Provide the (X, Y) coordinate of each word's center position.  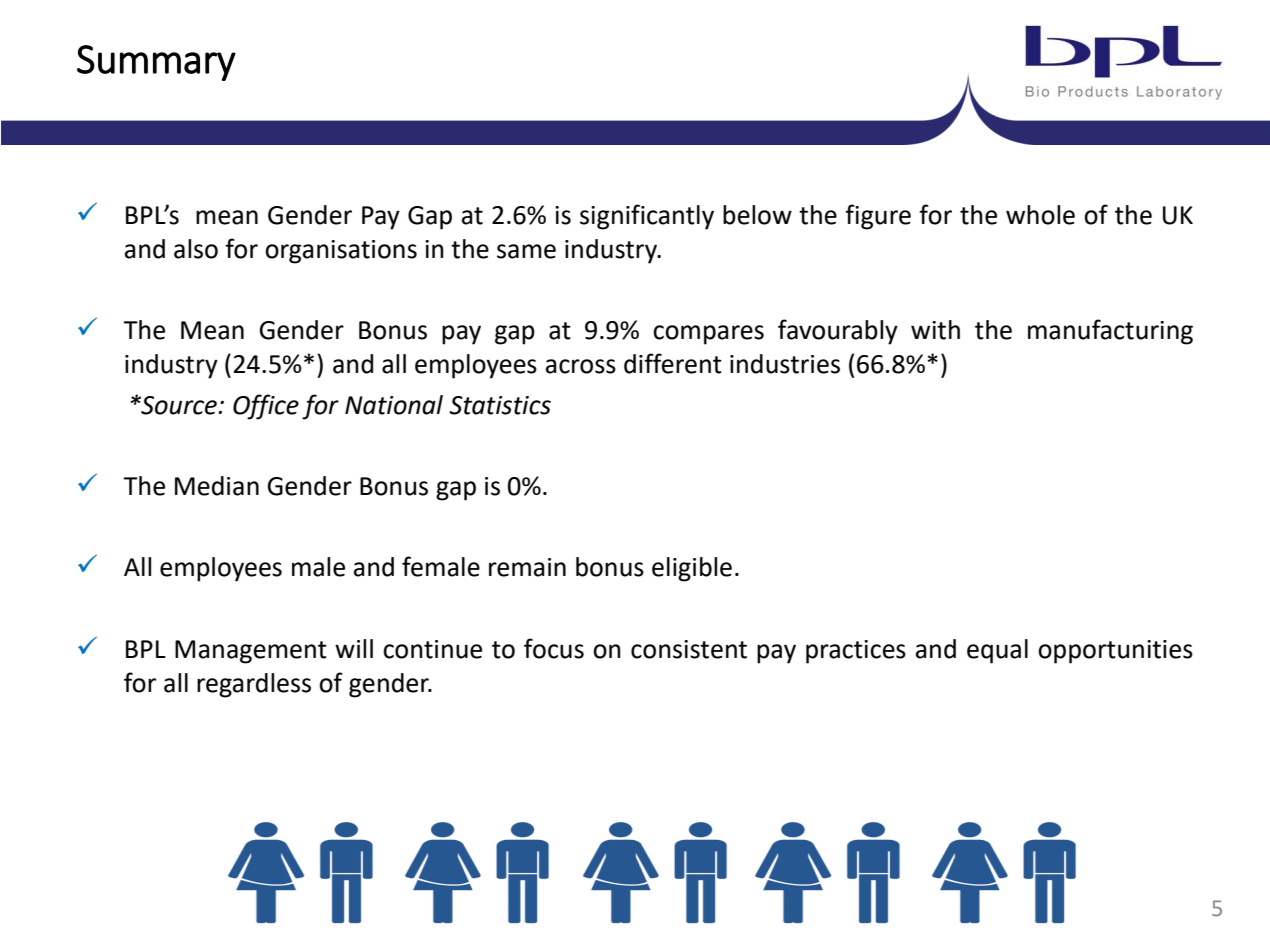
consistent (689, 649)
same (526, 251)
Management (251, 652)
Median (217, 486)
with (935, 330)
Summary (156, 63)
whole (1040, 215)
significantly (647, 217)
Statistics (500, 405)
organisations (341, 252)
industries (785, 364)
